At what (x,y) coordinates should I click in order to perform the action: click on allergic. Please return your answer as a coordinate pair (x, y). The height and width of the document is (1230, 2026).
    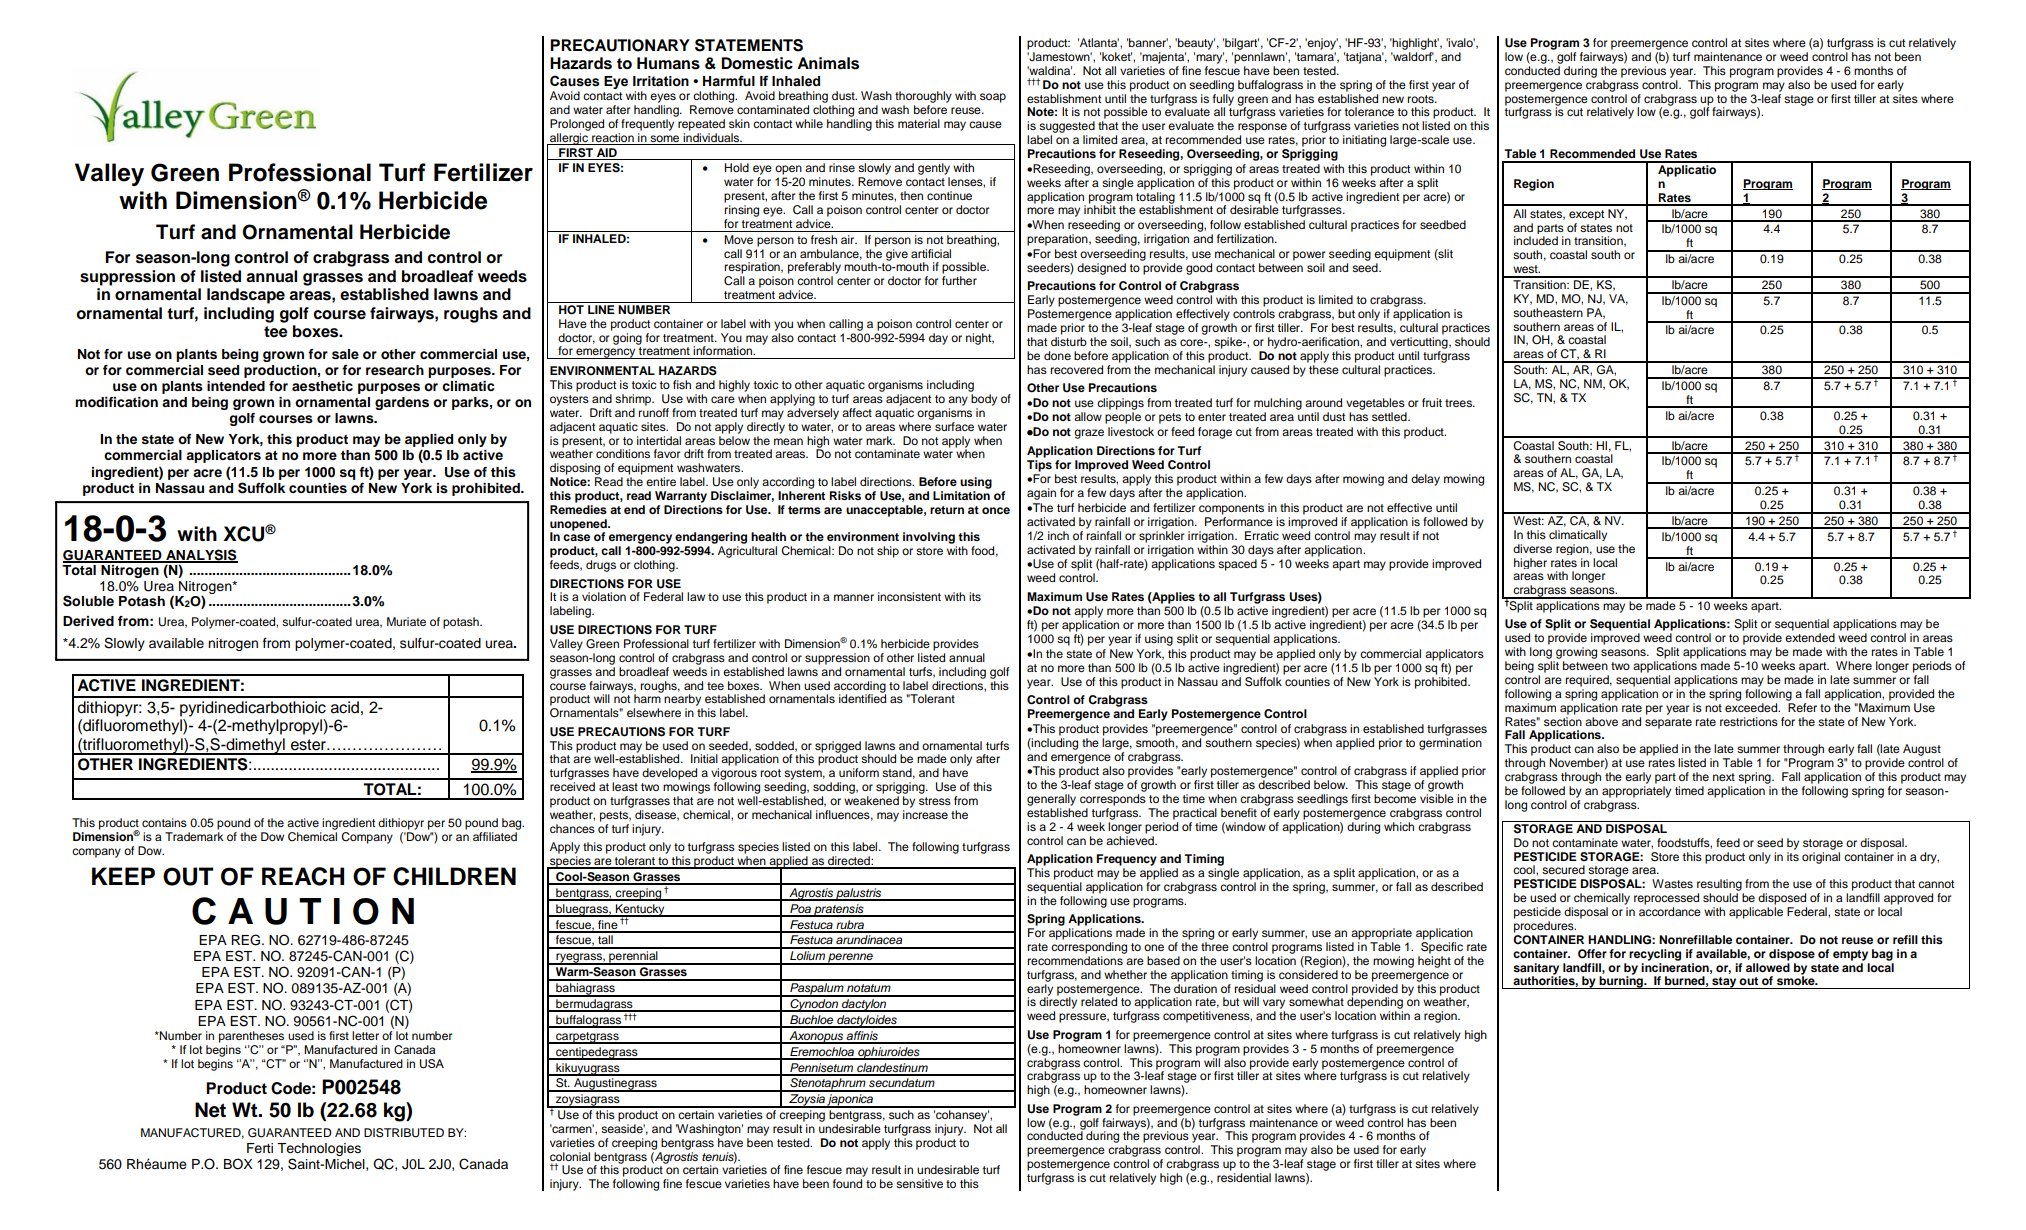
    Looking at the image, I should click on (569, 139).
